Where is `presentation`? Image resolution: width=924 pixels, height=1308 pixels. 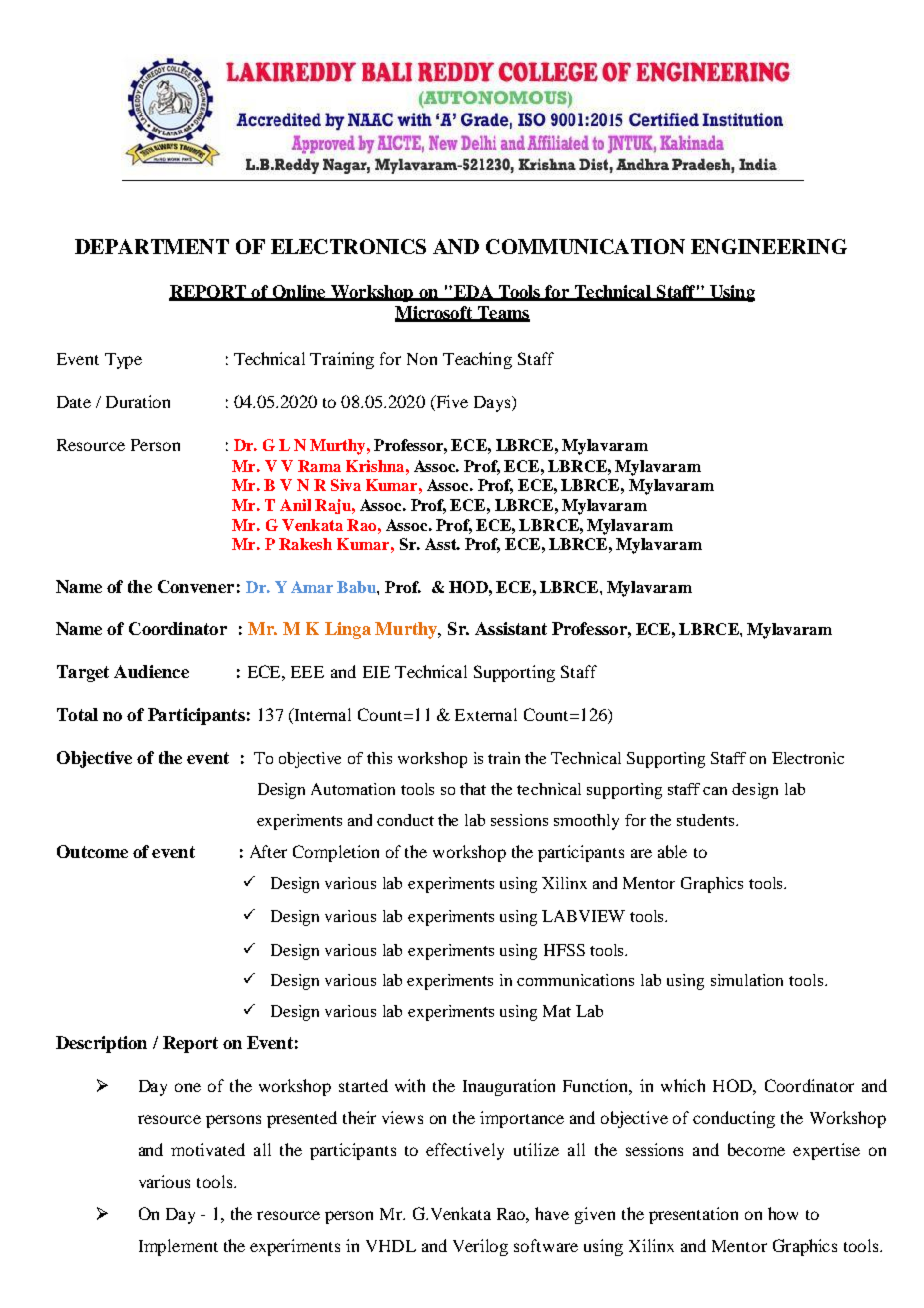 presentation is located at coordinates (693, 1215).
